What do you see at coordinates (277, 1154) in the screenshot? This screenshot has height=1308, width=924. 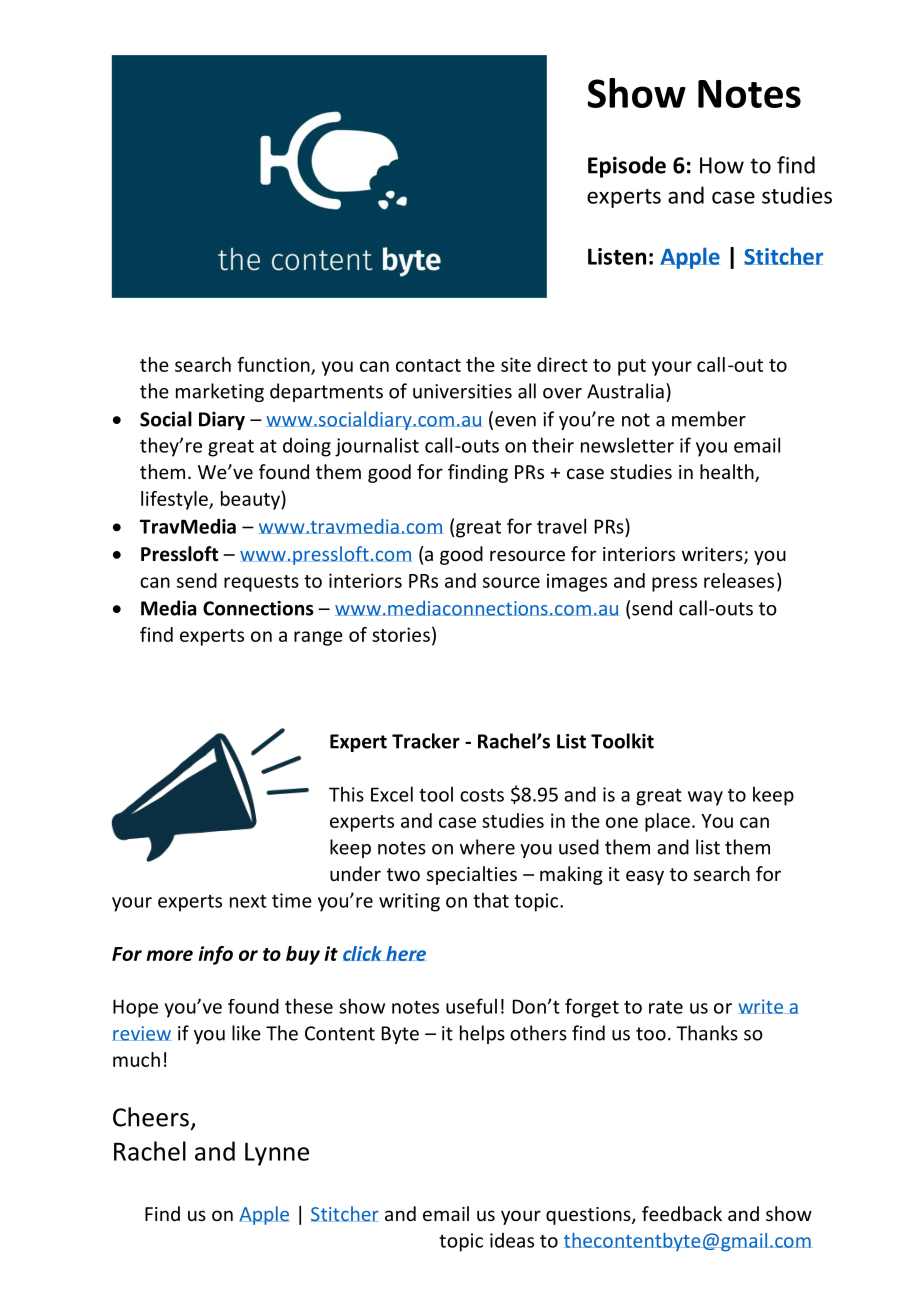 I see `Lynne` at bounding box center [277, 1154].
